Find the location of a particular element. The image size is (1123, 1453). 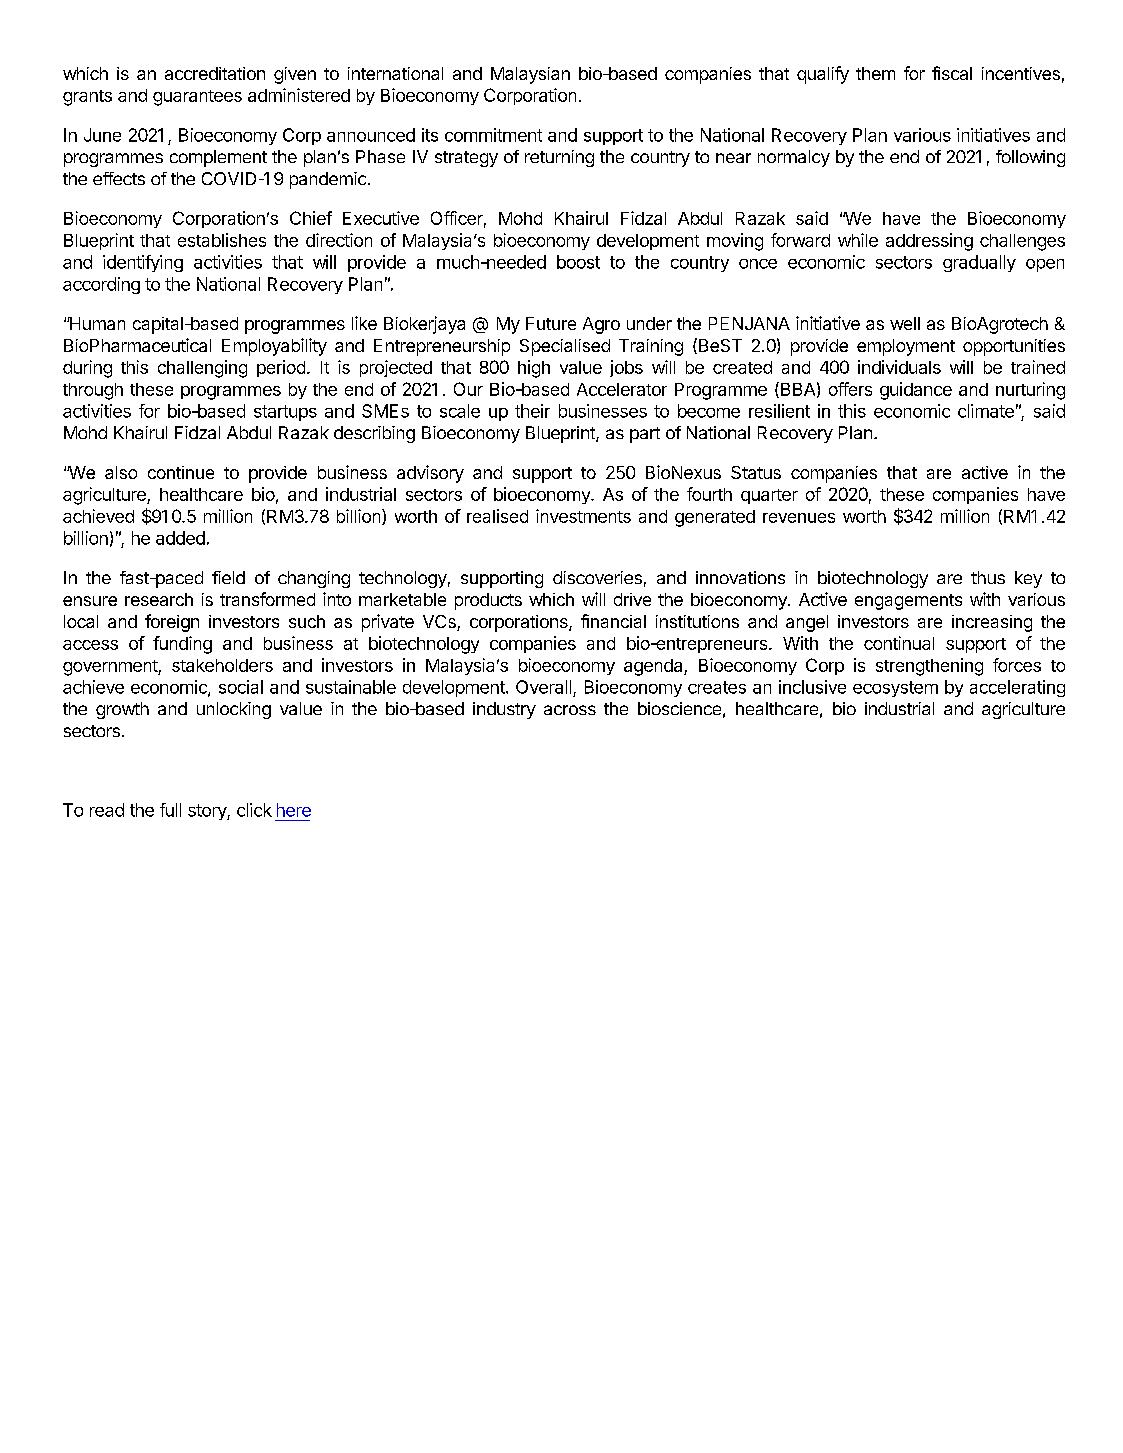

commitment is located at coordinates (493, 135).
